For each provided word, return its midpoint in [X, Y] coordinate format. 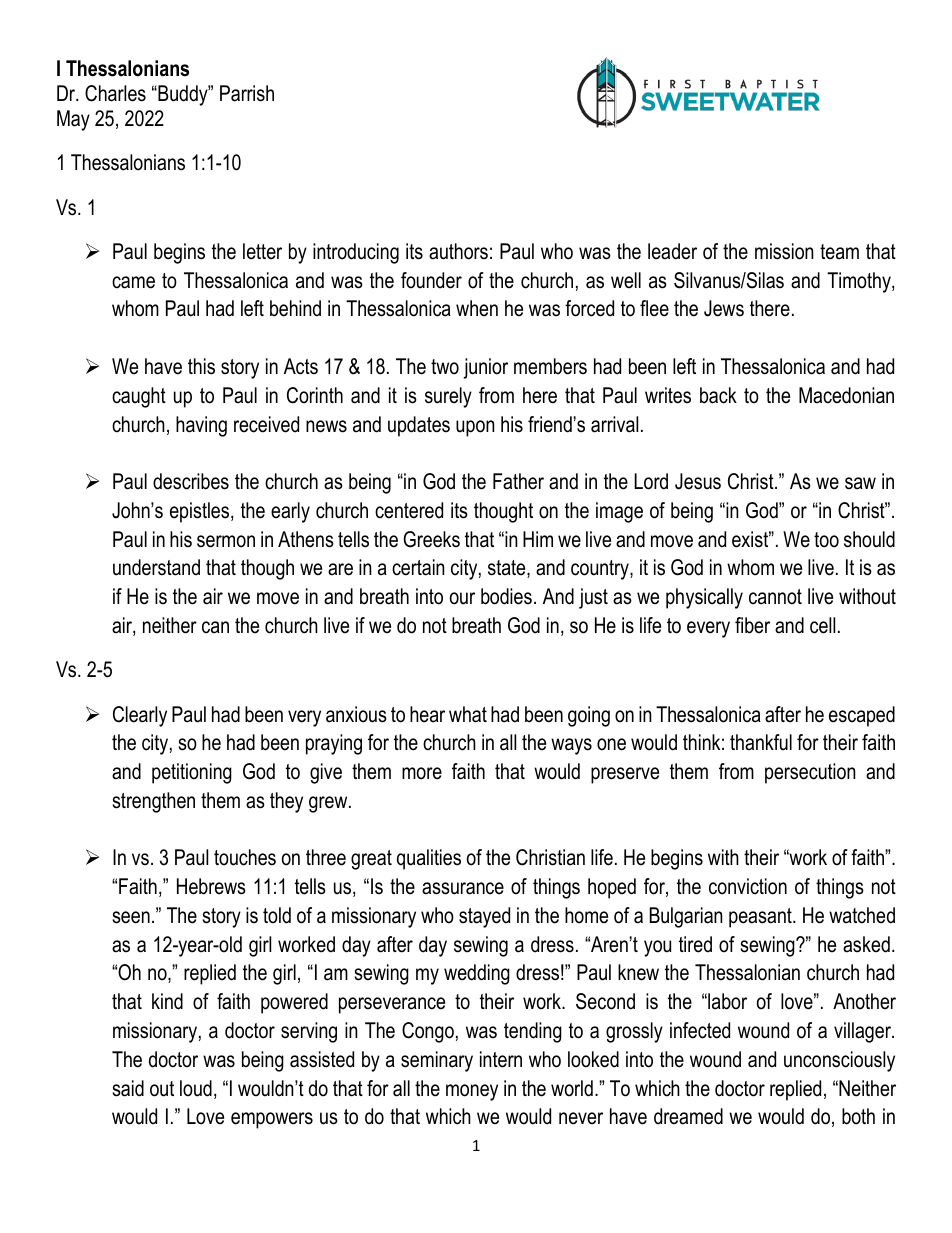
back [718, 395]
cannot [775, 597]
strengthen [153, 802]
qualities [429, 859]
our [462, 598]
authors [458, 251]
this [201, 366]
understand [156, 567]
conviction [748, 886]
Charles [115, 93]
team [839, 252]
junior [485, 368]
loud [196, 1088]
